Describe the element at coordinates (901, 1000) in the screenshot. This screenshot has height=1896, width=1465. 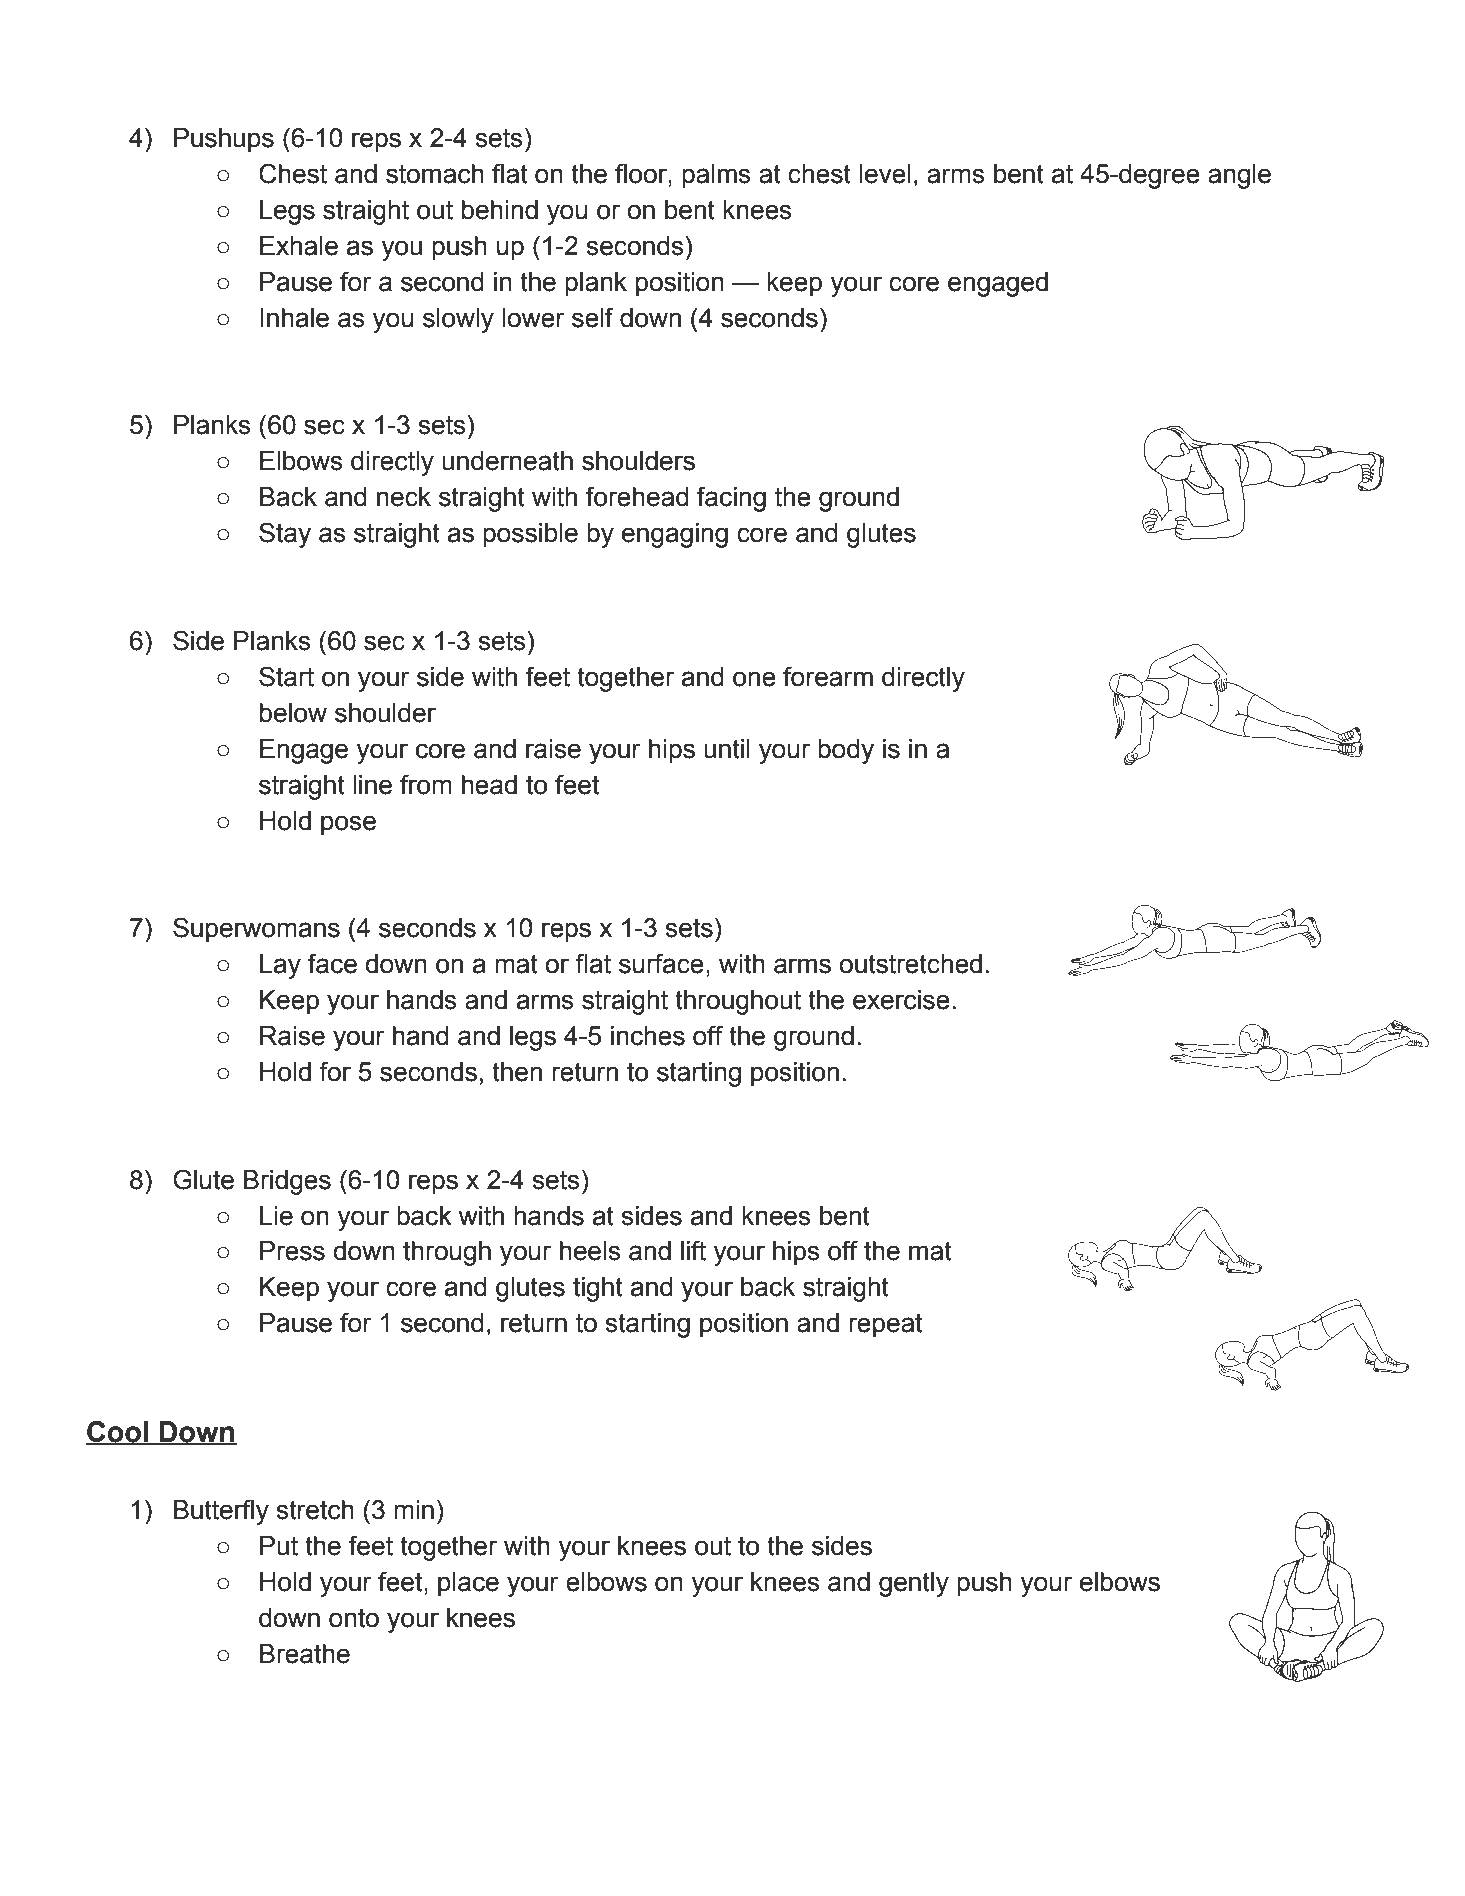
I see `exercise` at that location.
